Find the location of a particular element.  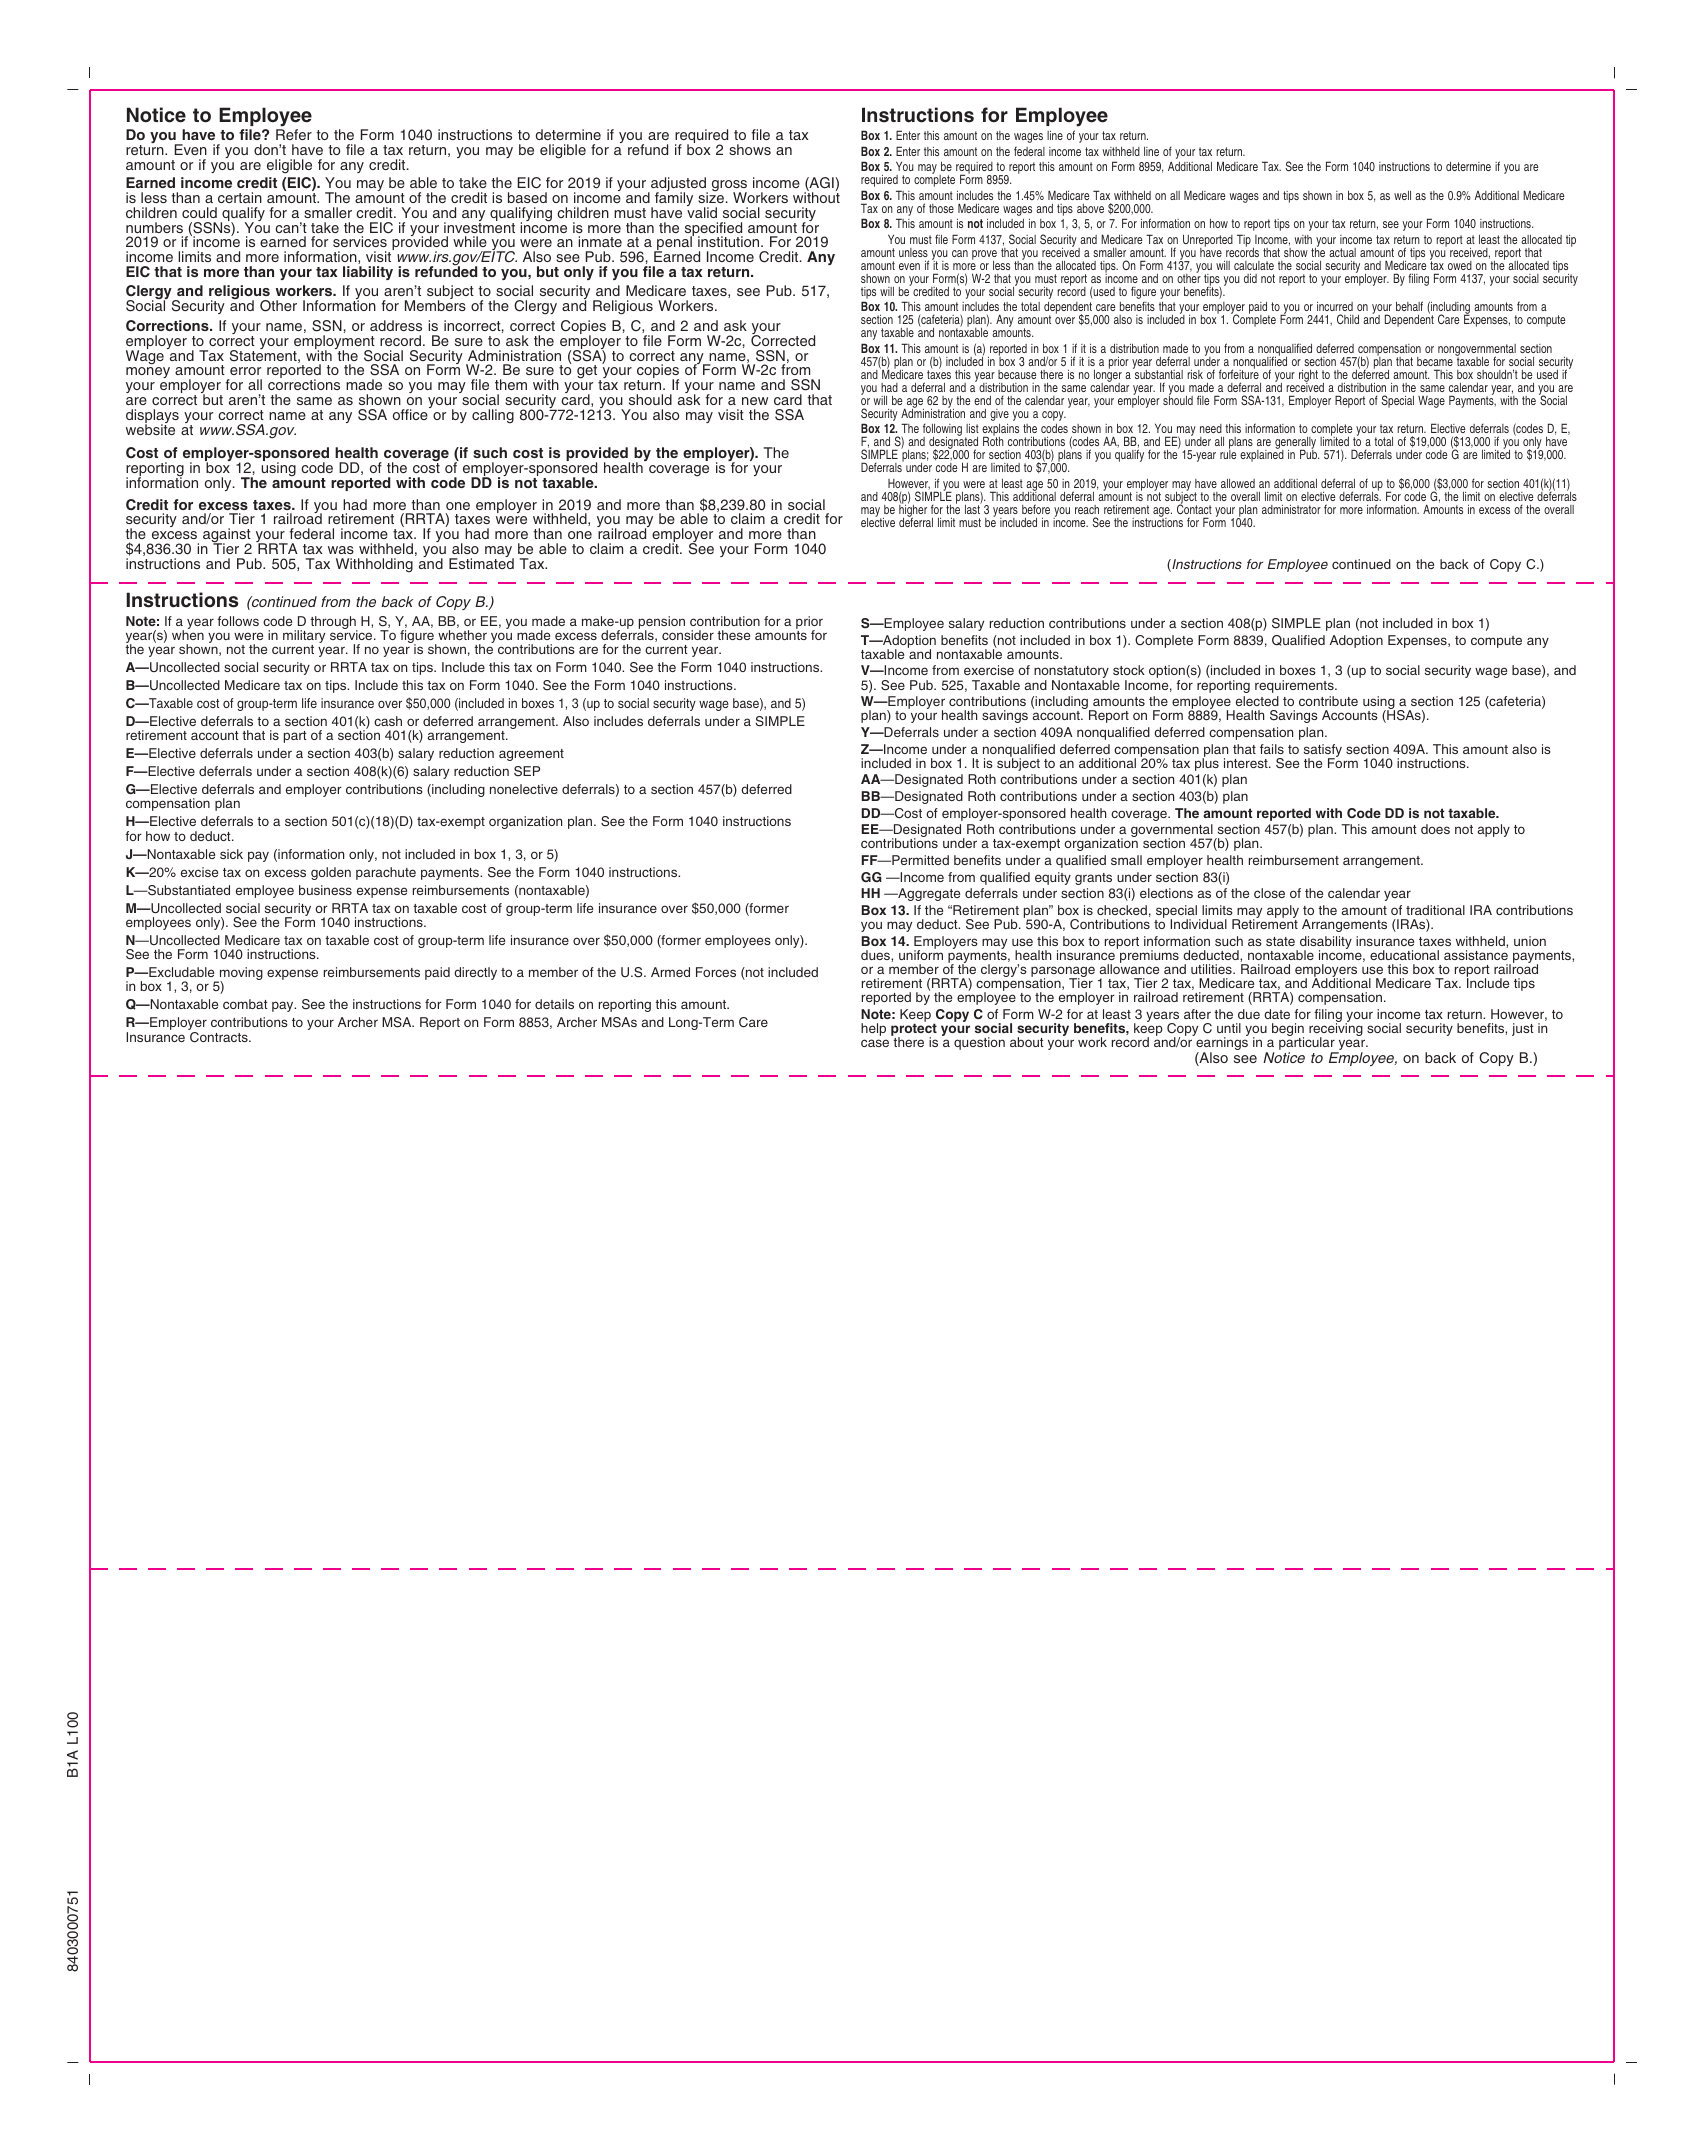

Refer is located at coordinates (294, 134).
